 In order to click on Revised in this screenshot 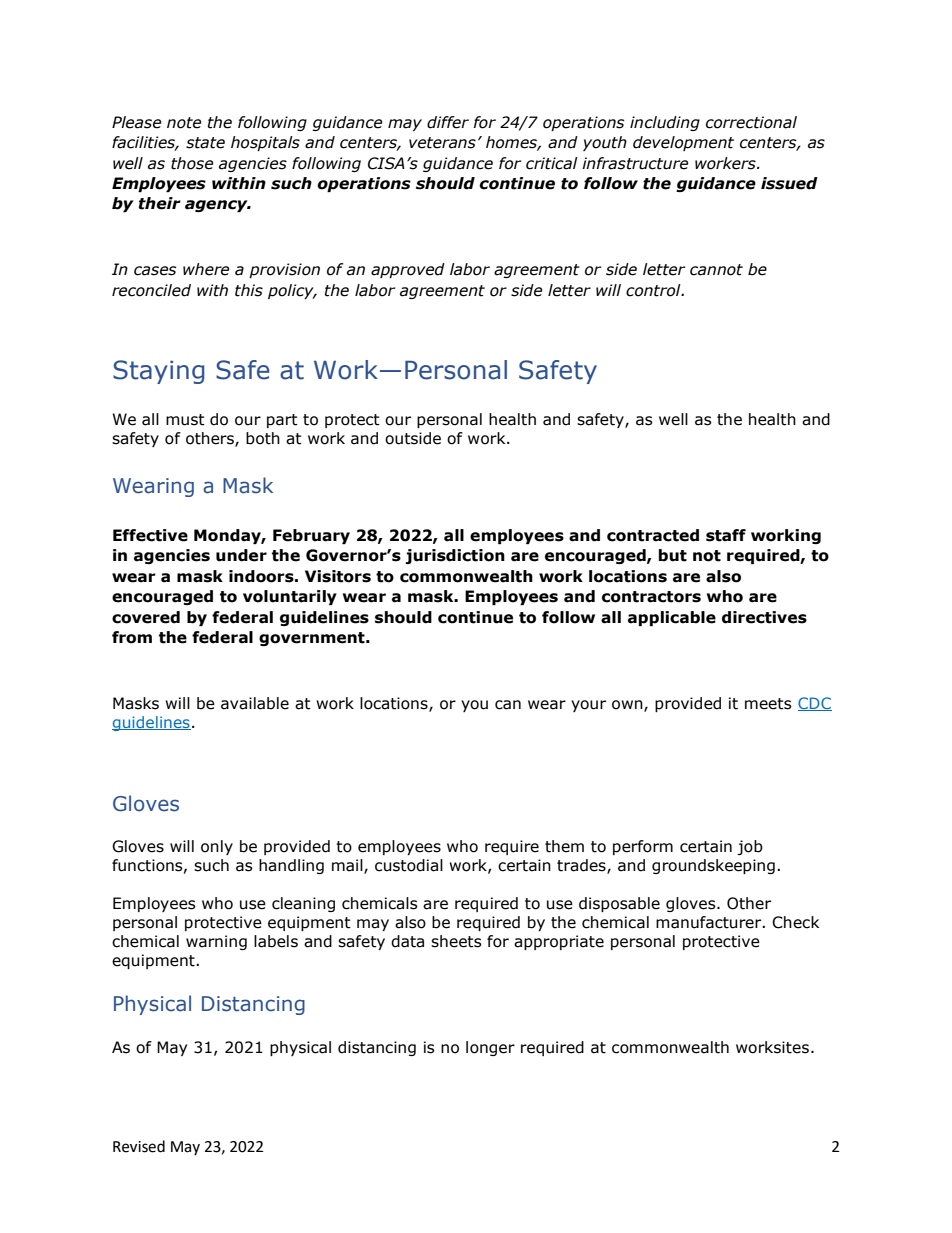, I will do `click(139, 1146)`.
